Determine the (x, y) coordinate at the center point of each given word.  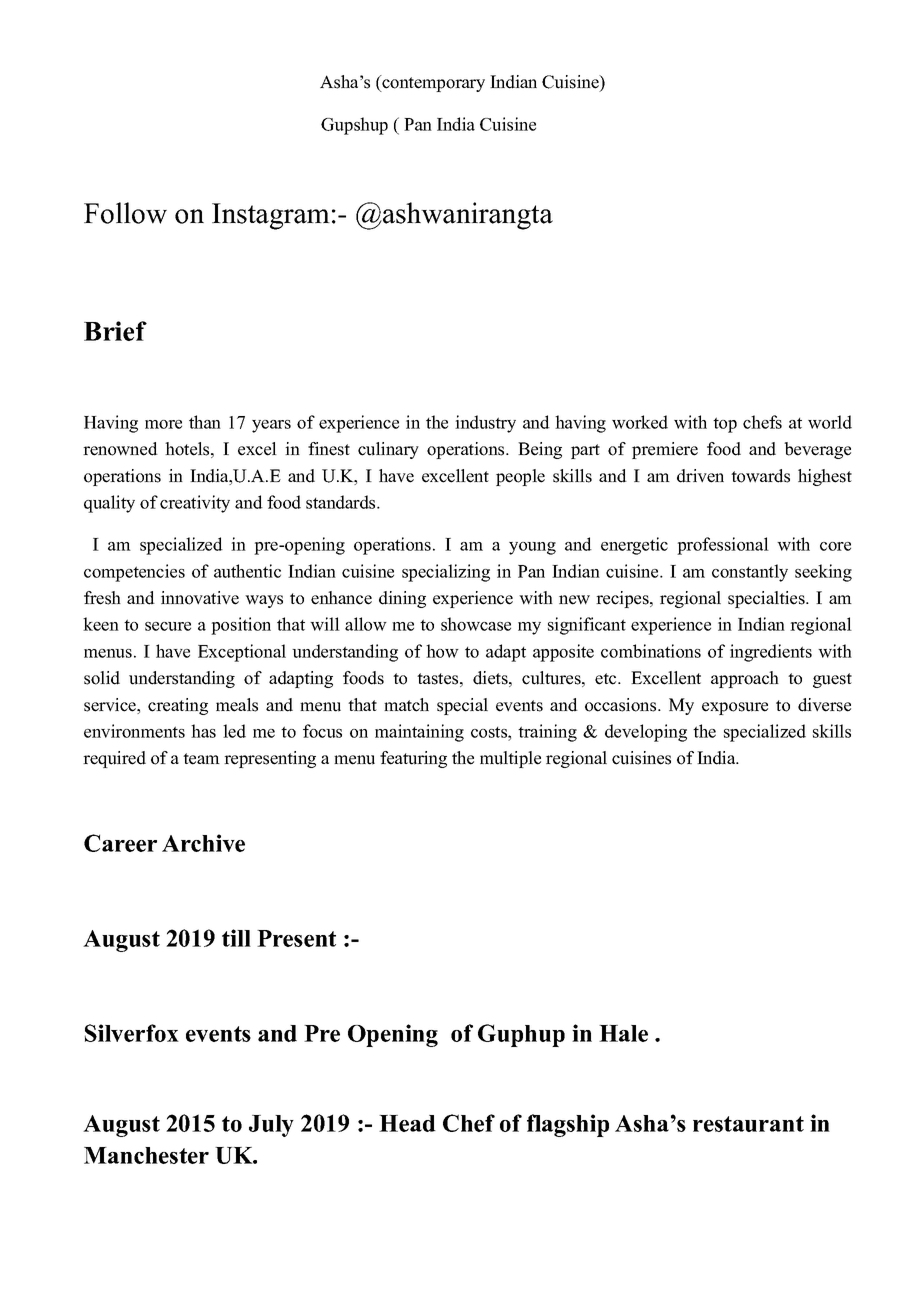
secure (168, 626)
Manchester (146, 1155)
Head (407, 1123)
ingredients (771, 653)
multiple (510, 759)
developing (646, 733)
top (725, 425)
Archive (203, 843)
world (830, 422)
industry (485, 424)
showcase (476, 624)
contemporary (432, 83)
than (205, 422)
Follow (125, 213)
